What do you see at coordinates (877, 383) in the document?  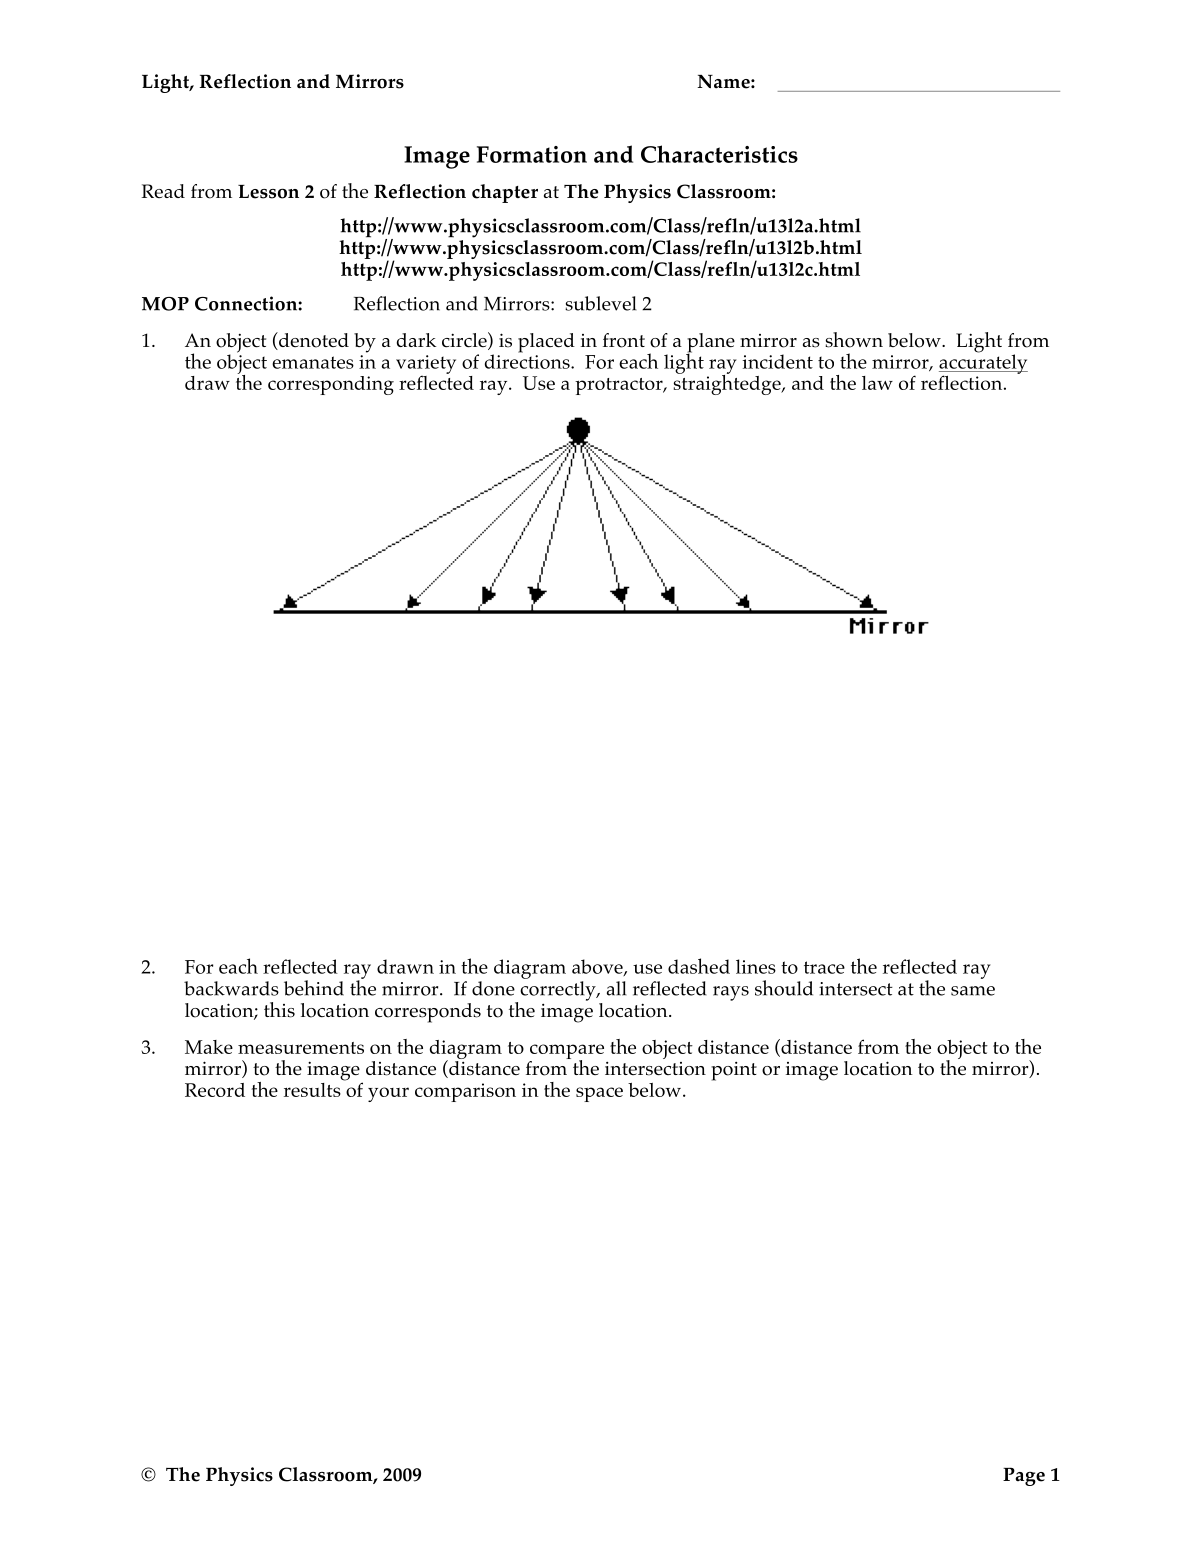 I see `law` at bounding box center [877, 383].
